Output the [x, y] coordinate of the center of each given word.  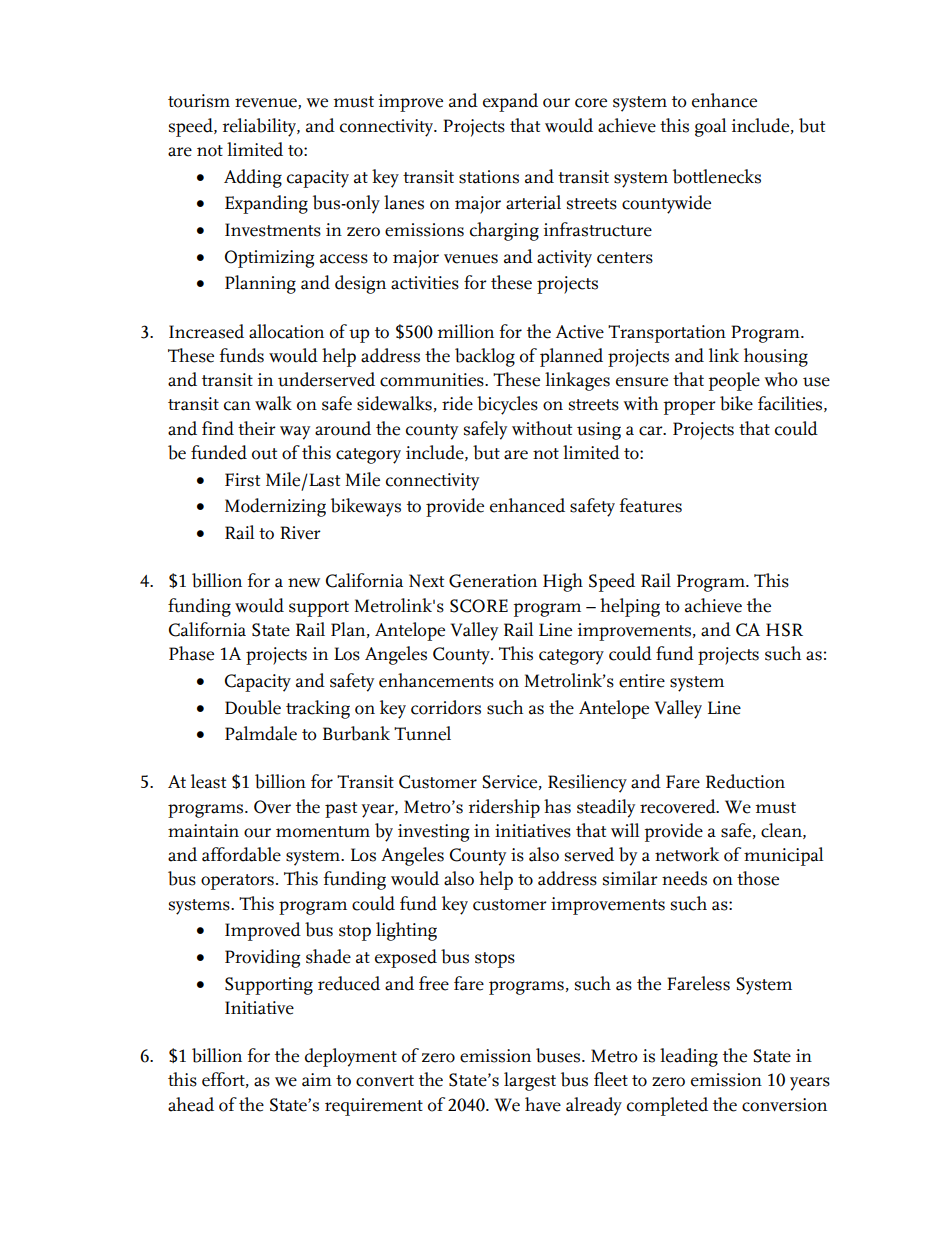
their [257, 428]
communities [433, 380]
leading [689, 1057]
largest [530, 1081]
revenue [267, 103]
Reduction [745, 781]
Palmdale [261, 733]
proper [689, 408]
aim [317, 1080]
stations [489, 177]
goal [711, 127]
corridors [446, 707]
